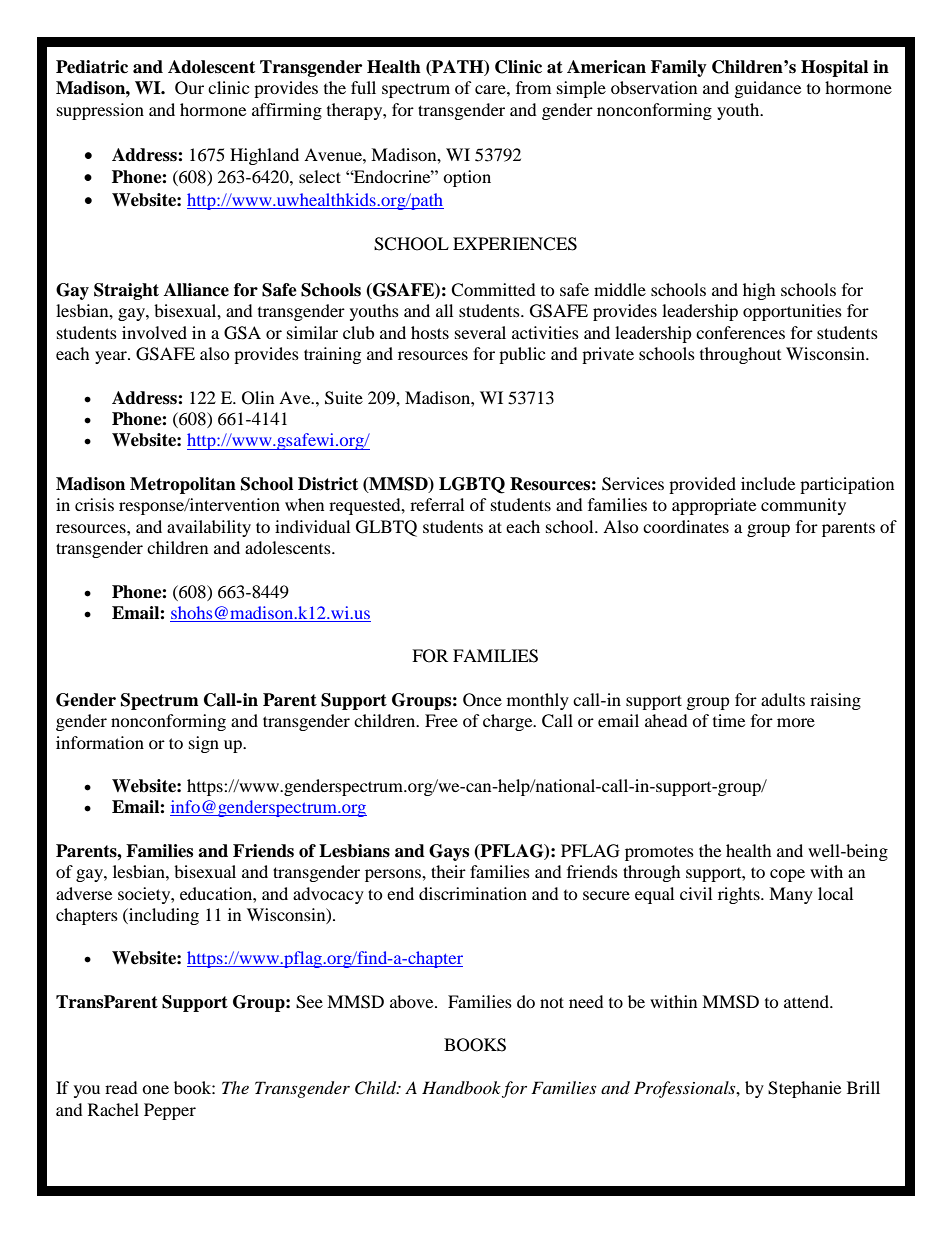 The image size is (952, 1233). What do you see at coordinates (509, 722) in the image?
I see `charge` at bounding box center [509, 722].
